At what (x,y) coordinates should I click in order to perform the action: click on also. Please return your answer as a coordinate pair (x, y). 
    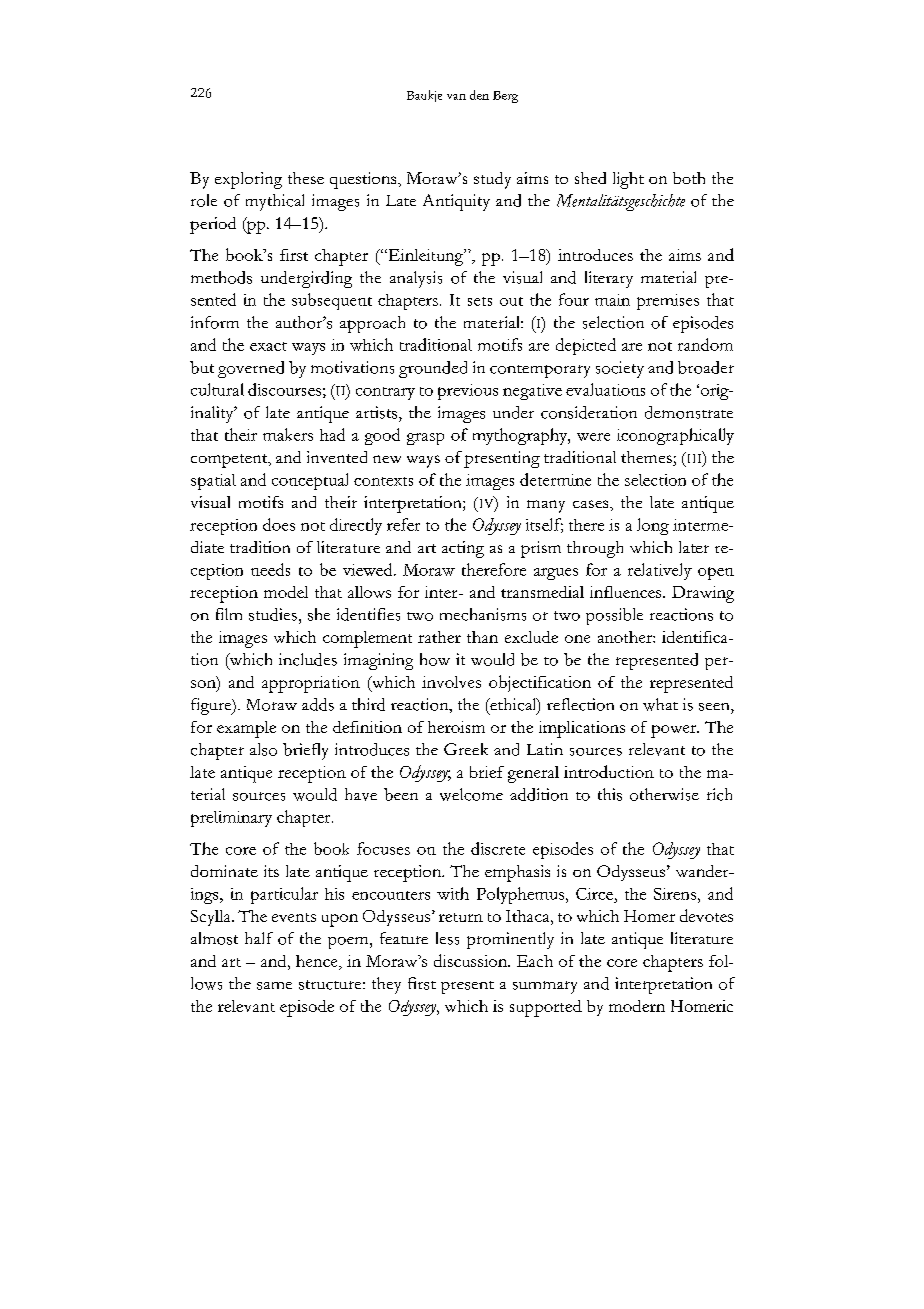
    Looking at the image, I should click on (263, 749).
